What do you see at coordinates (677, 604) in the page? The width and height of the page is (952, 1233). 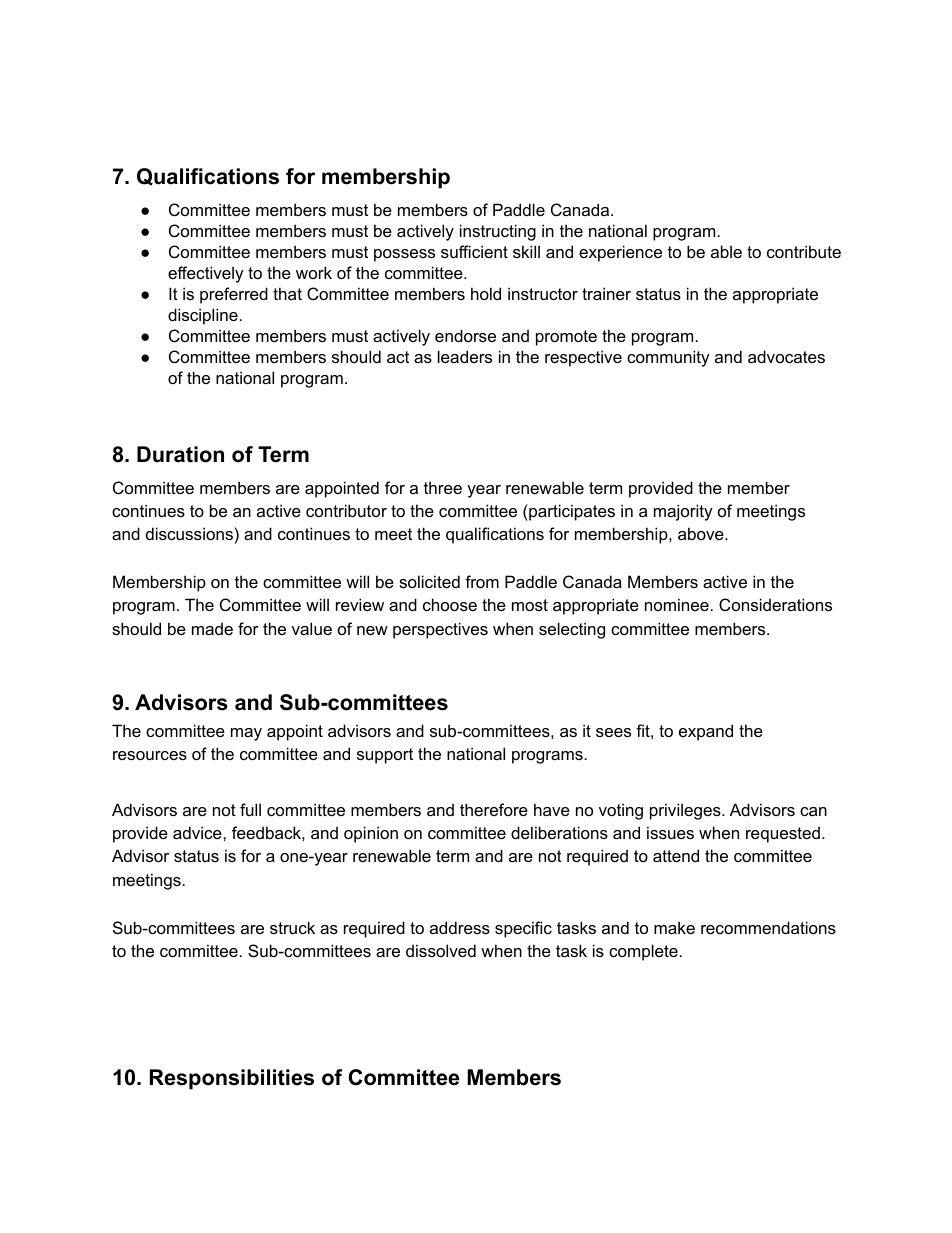 I see `nominee` at bounding box center [677, 604].
